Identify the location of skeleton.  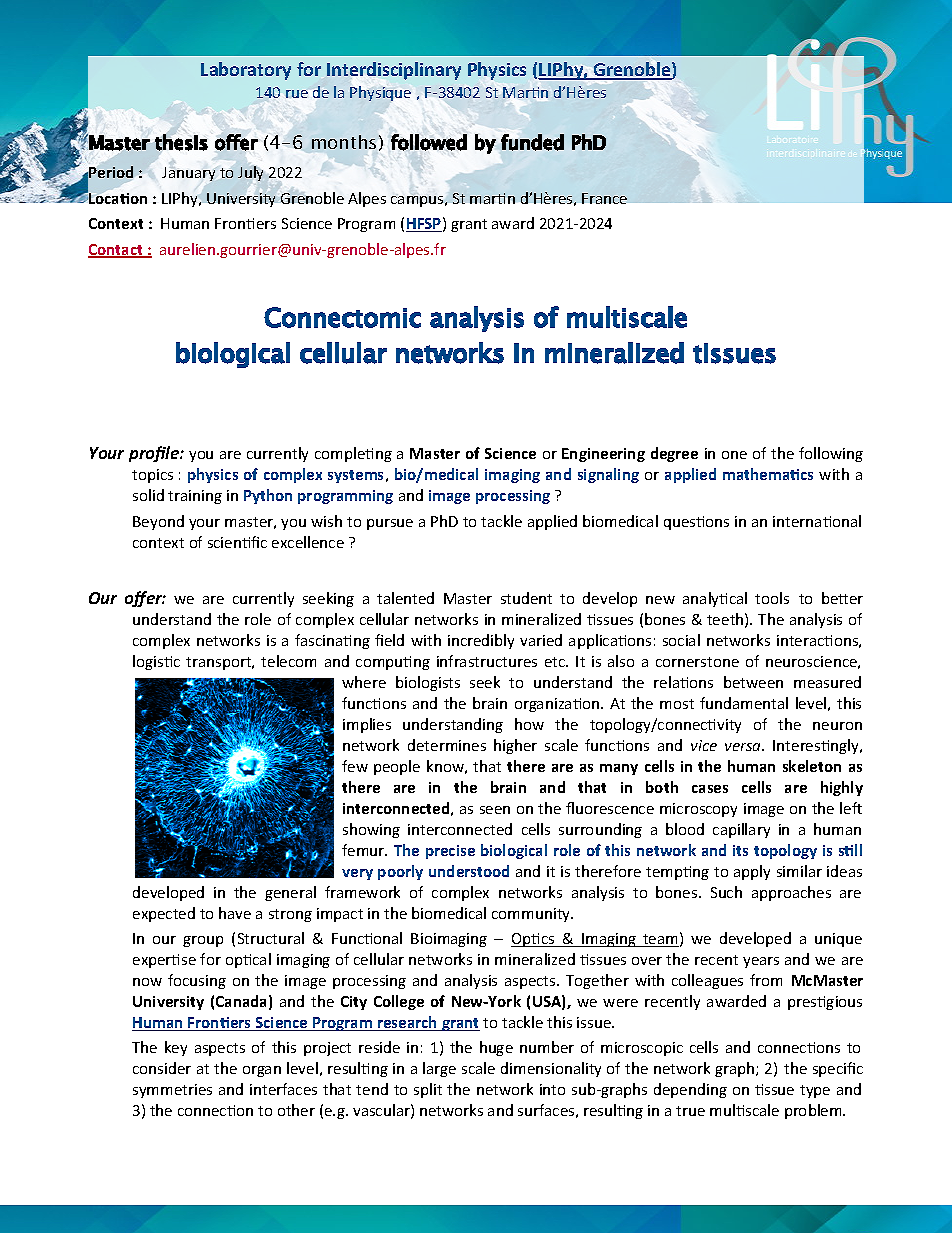
(812, 766).
